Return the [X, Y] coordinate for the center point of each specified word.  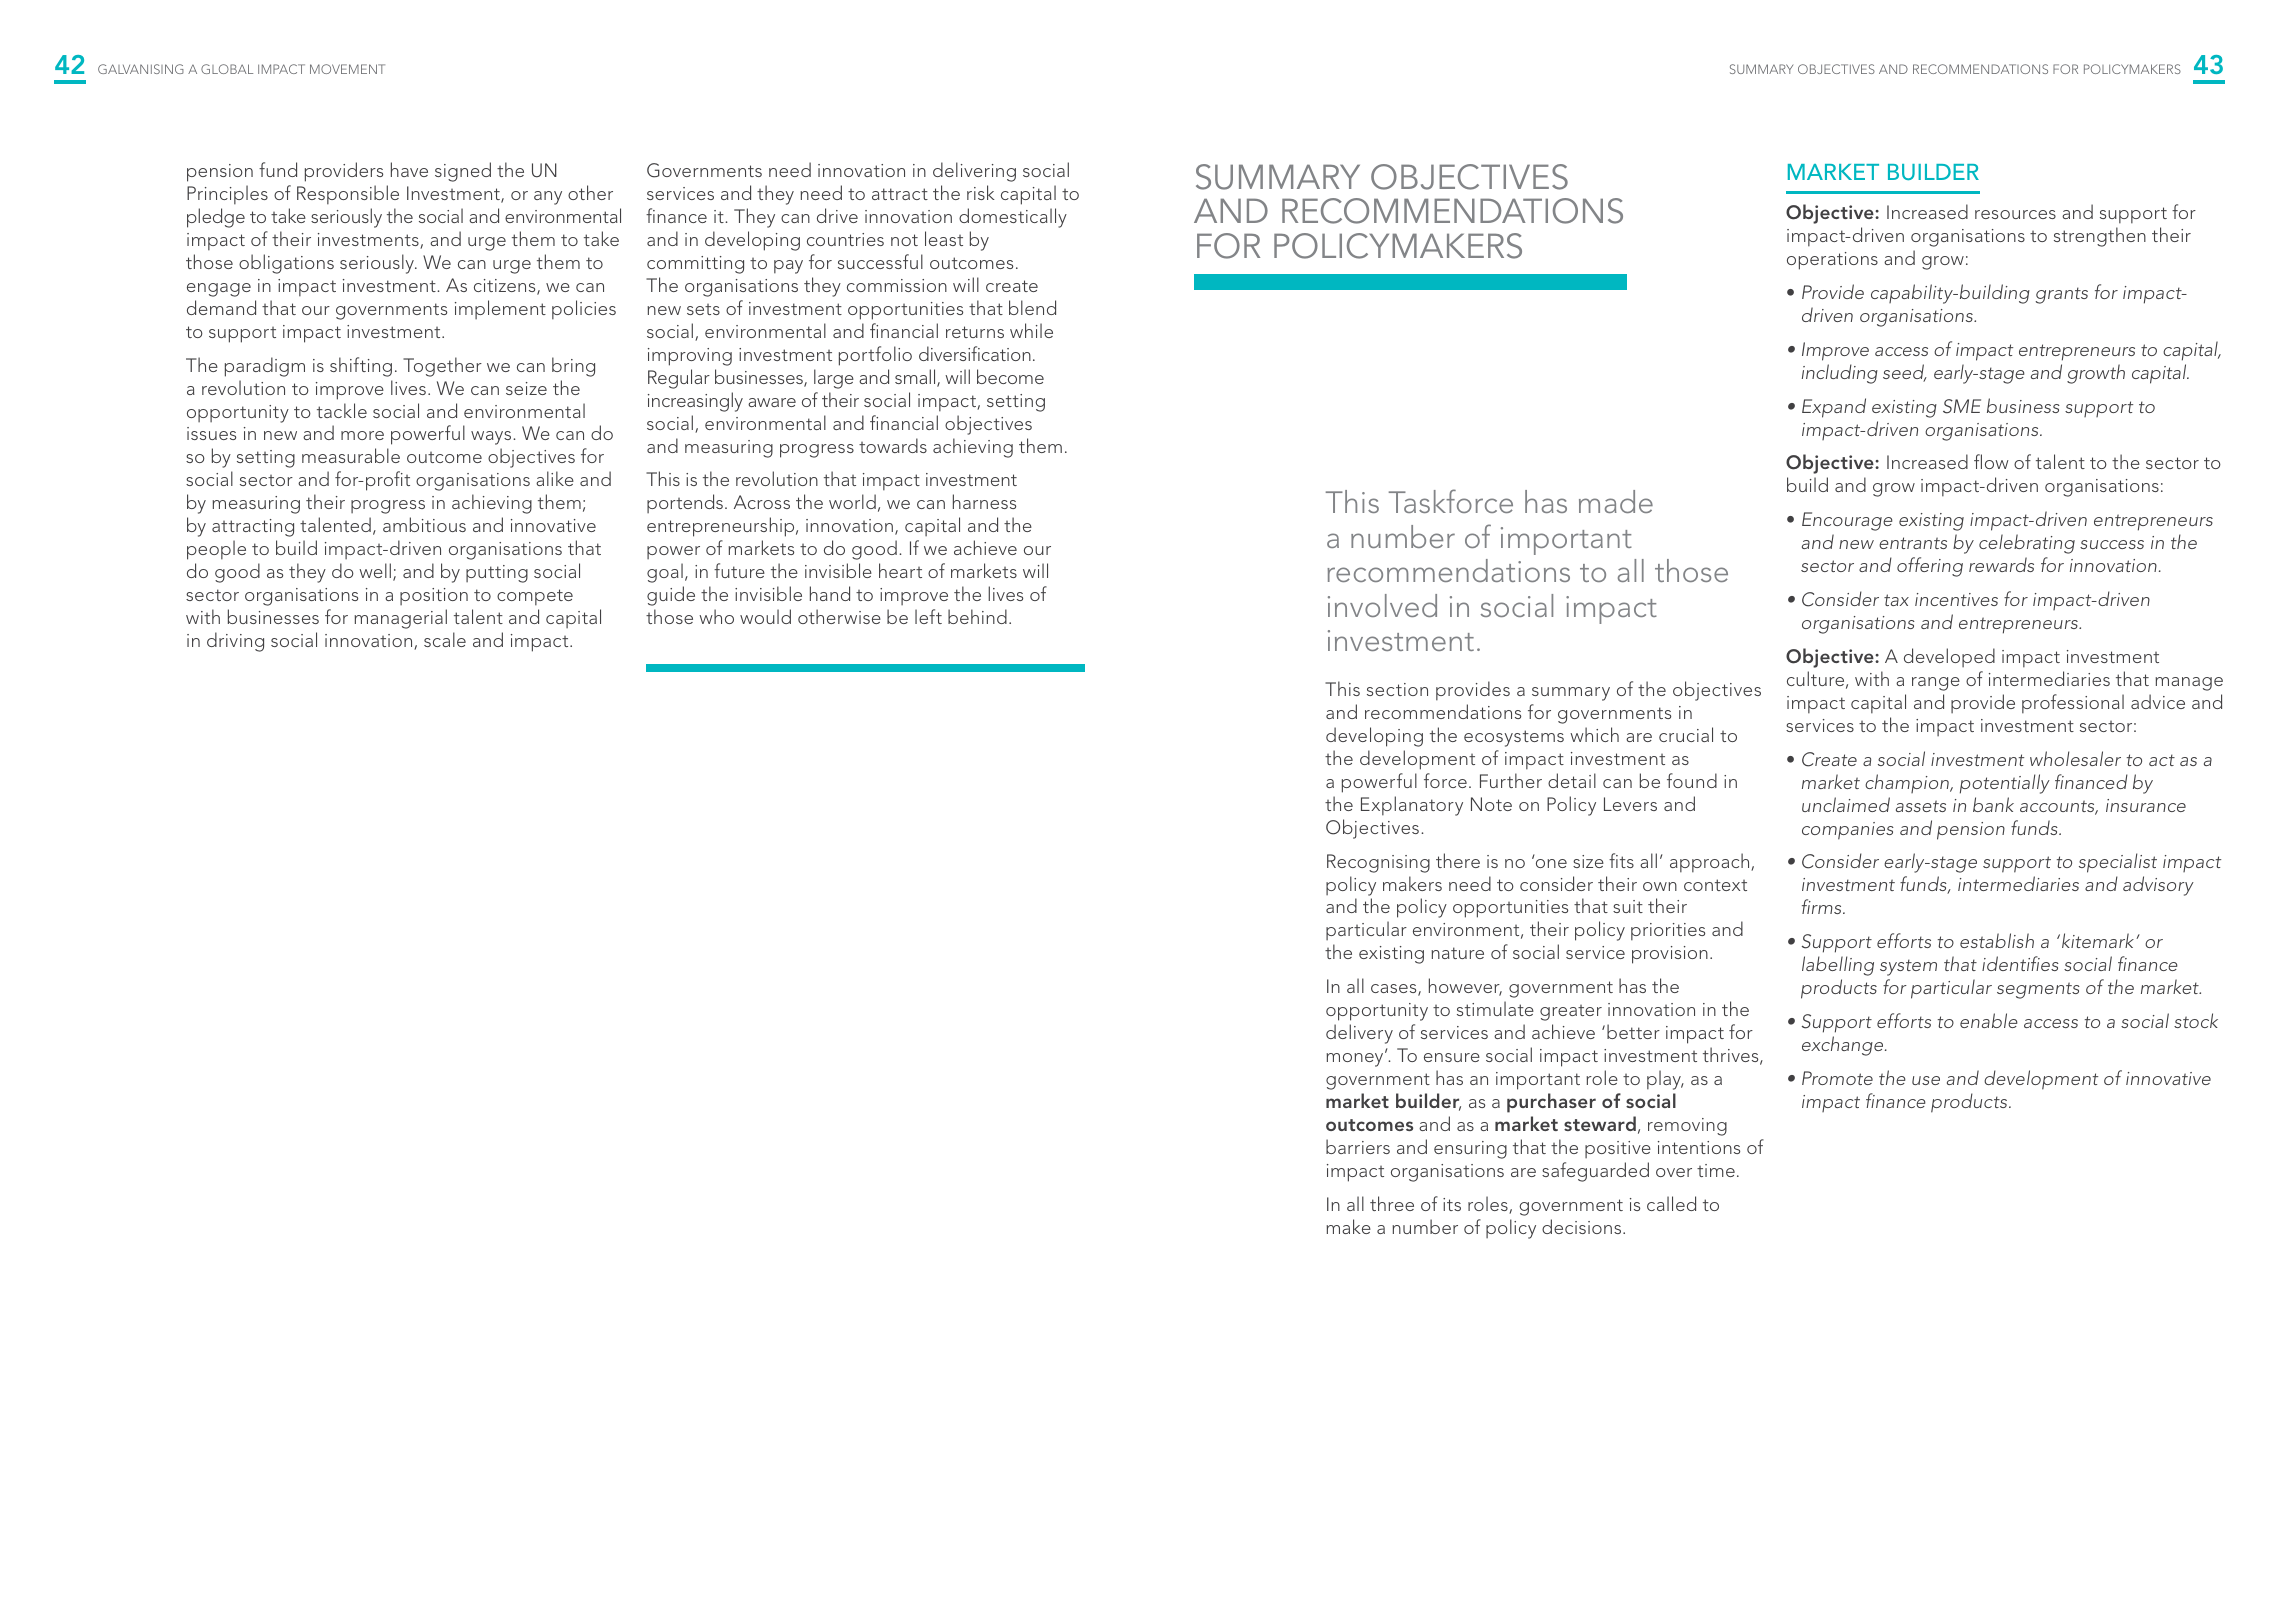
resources [2015, 214]
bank [1993, 804]
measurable [351, 455]
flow [1991, 461]
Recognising [1378, 863]
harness [984, 501]
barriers [1358, 1146]
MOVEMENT [347, 69]
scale [445, 639]
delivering [974, 172]
